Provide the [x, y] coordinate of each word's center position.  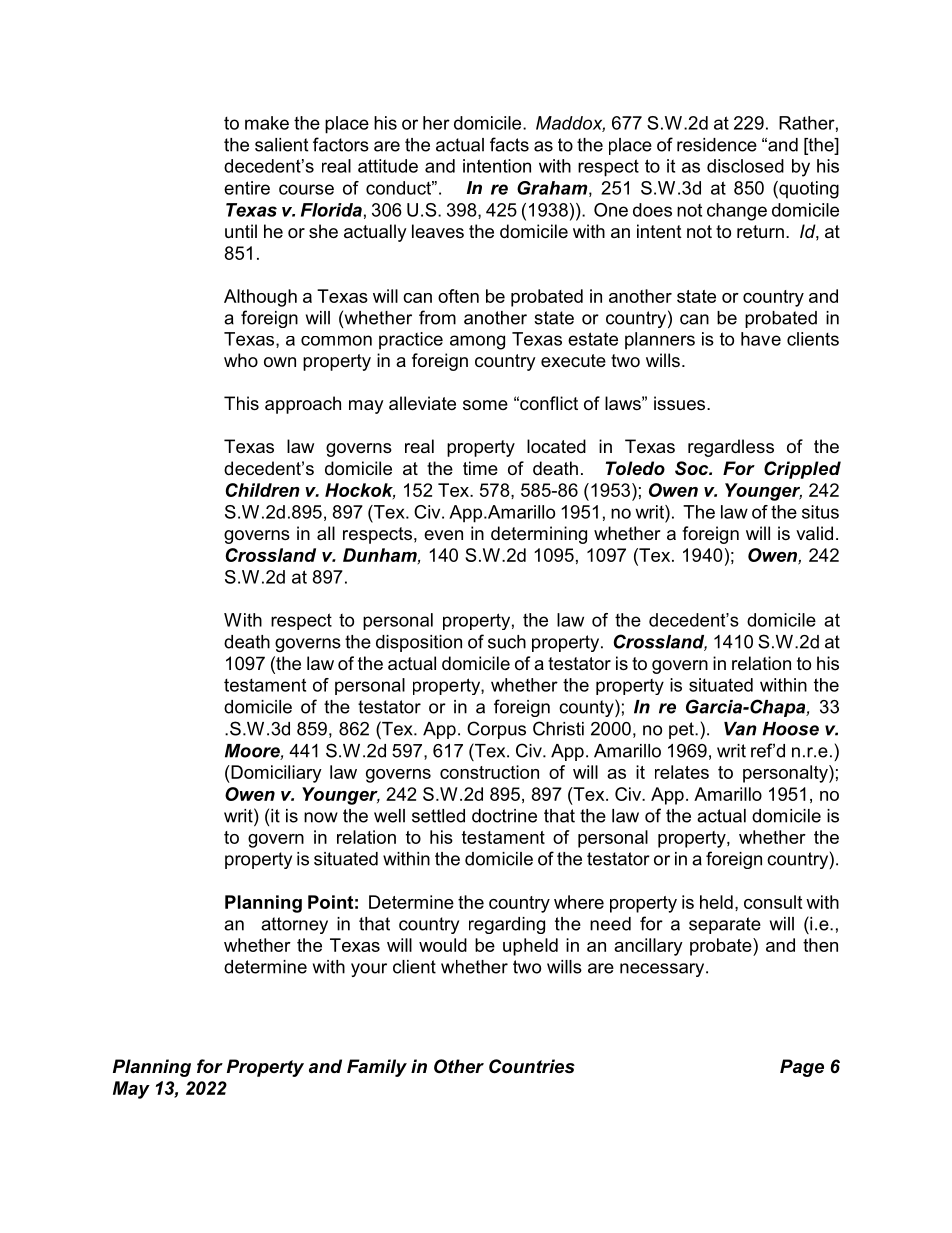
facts [509, 144]
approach [303, 405]
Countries [532, 1066]
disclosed [745, 166]
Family [377, 1068]
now [321, 817]
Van [740, 729]
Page [802, 1068]
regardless [731, 448]
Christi [558, 728]
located [556, 446]
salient [281, 145]
